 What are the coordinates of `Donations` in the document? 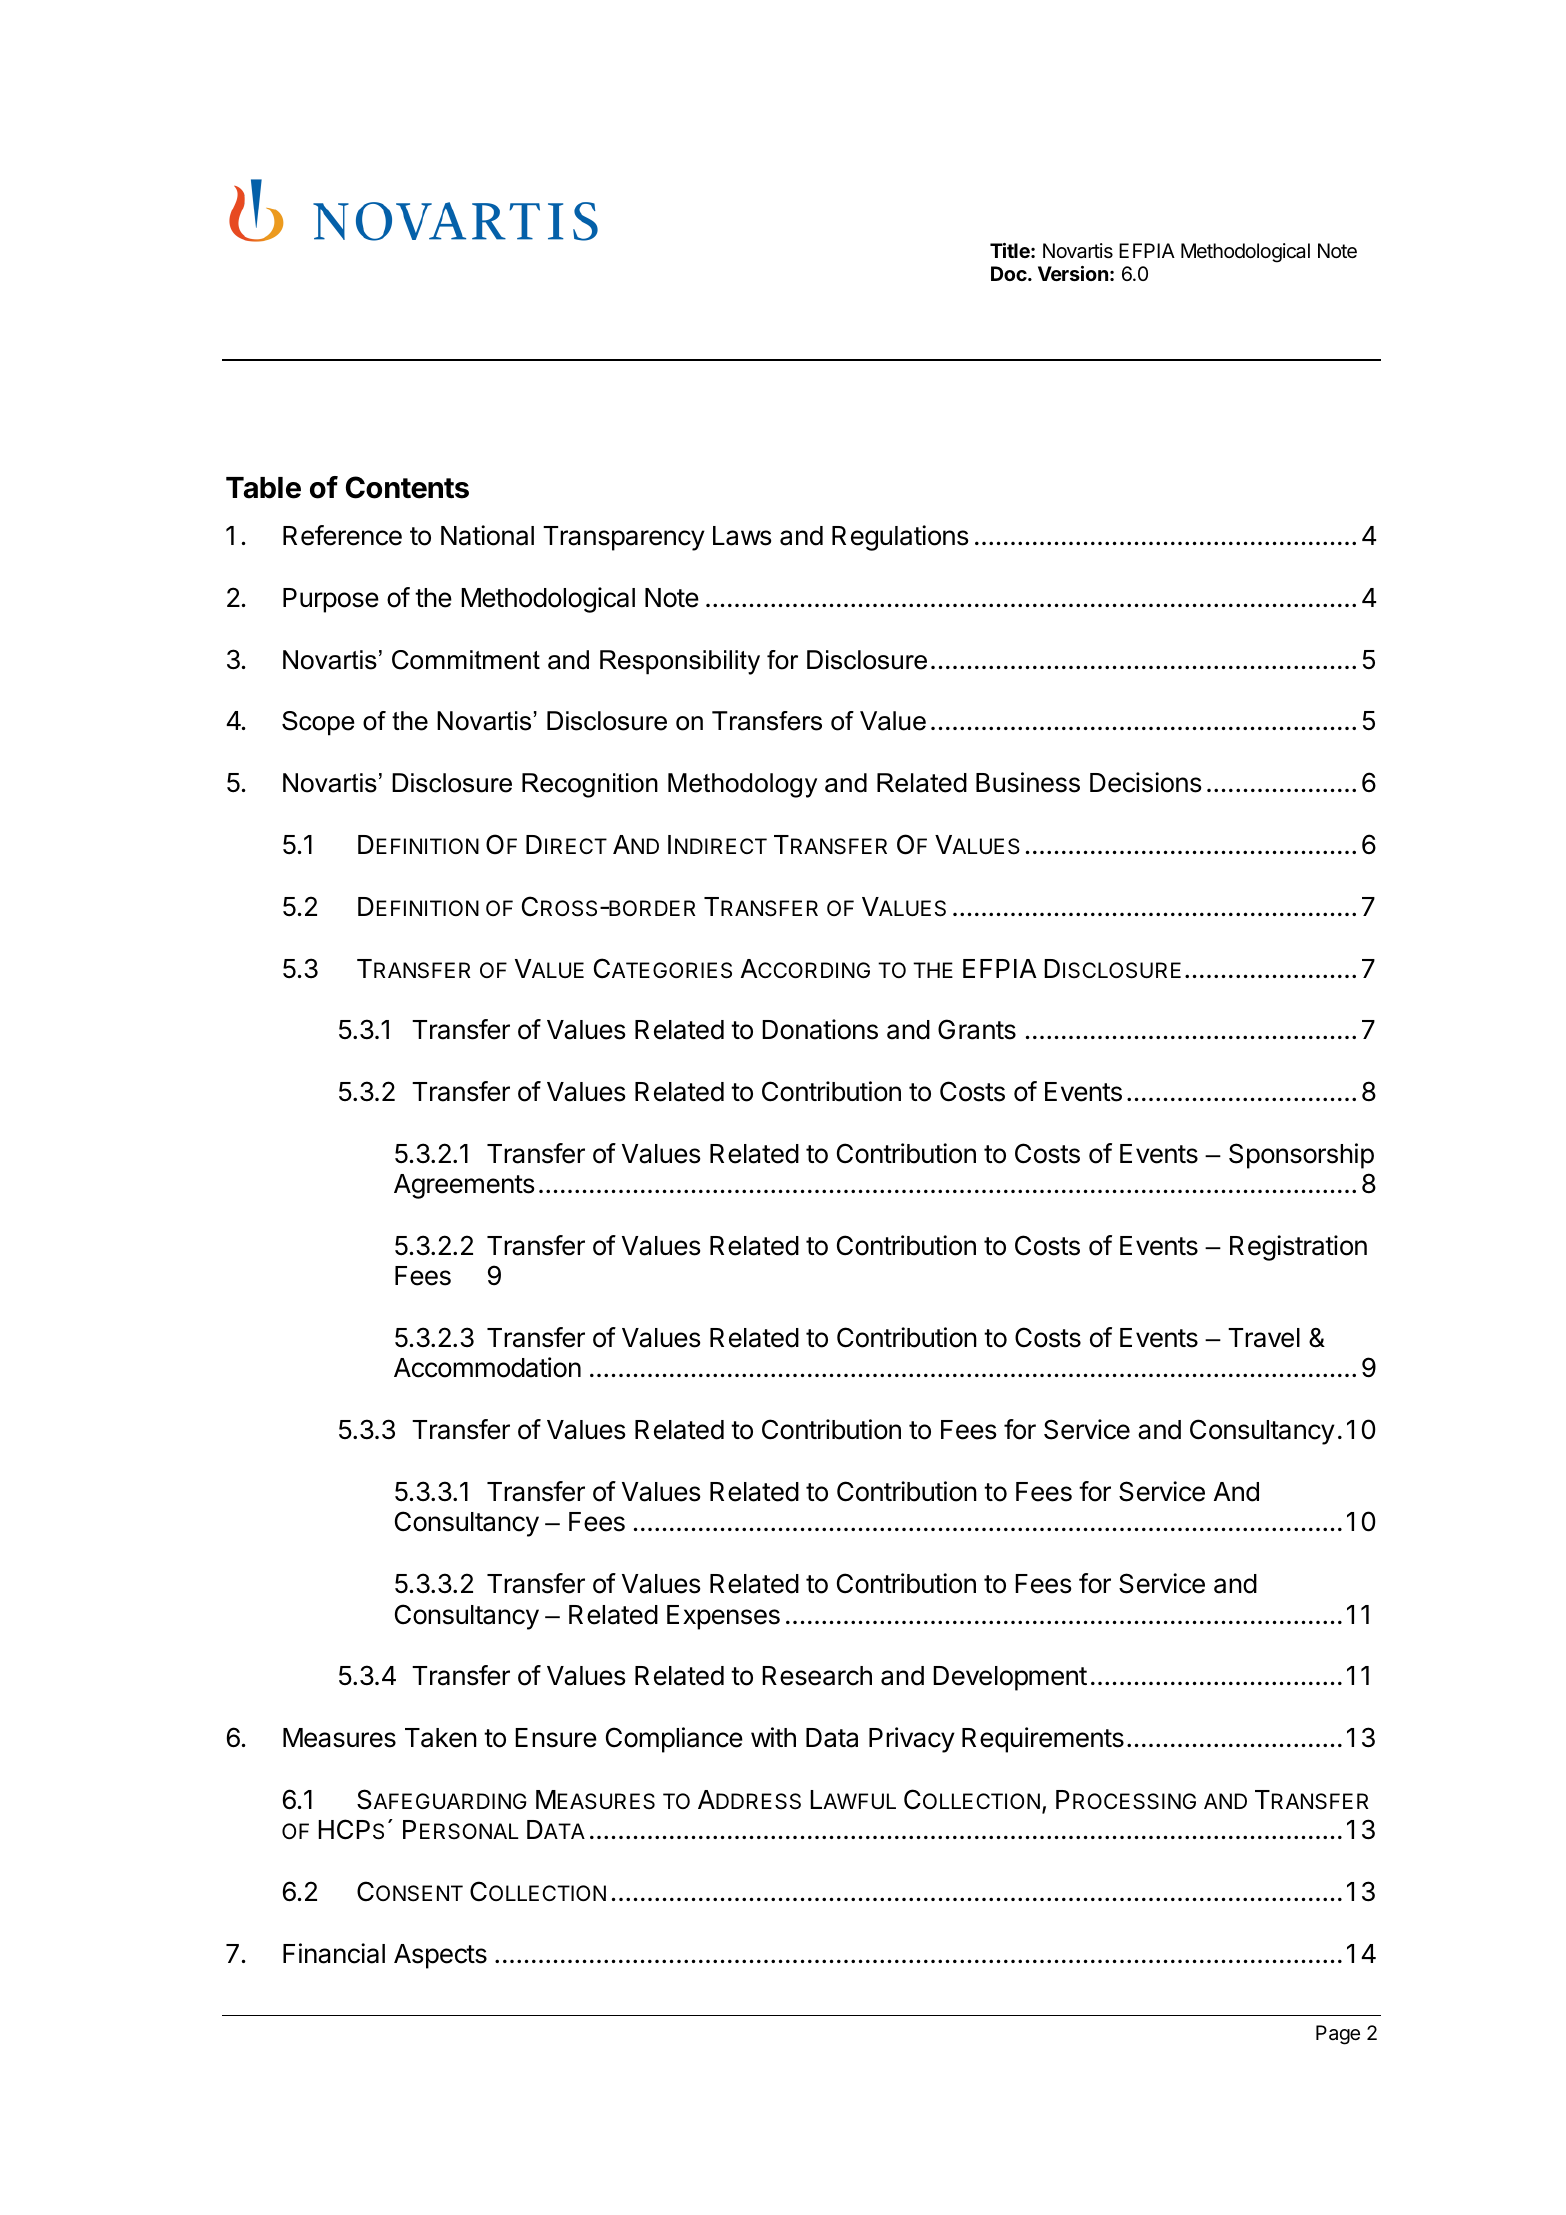 It's located at (820, 1029).
